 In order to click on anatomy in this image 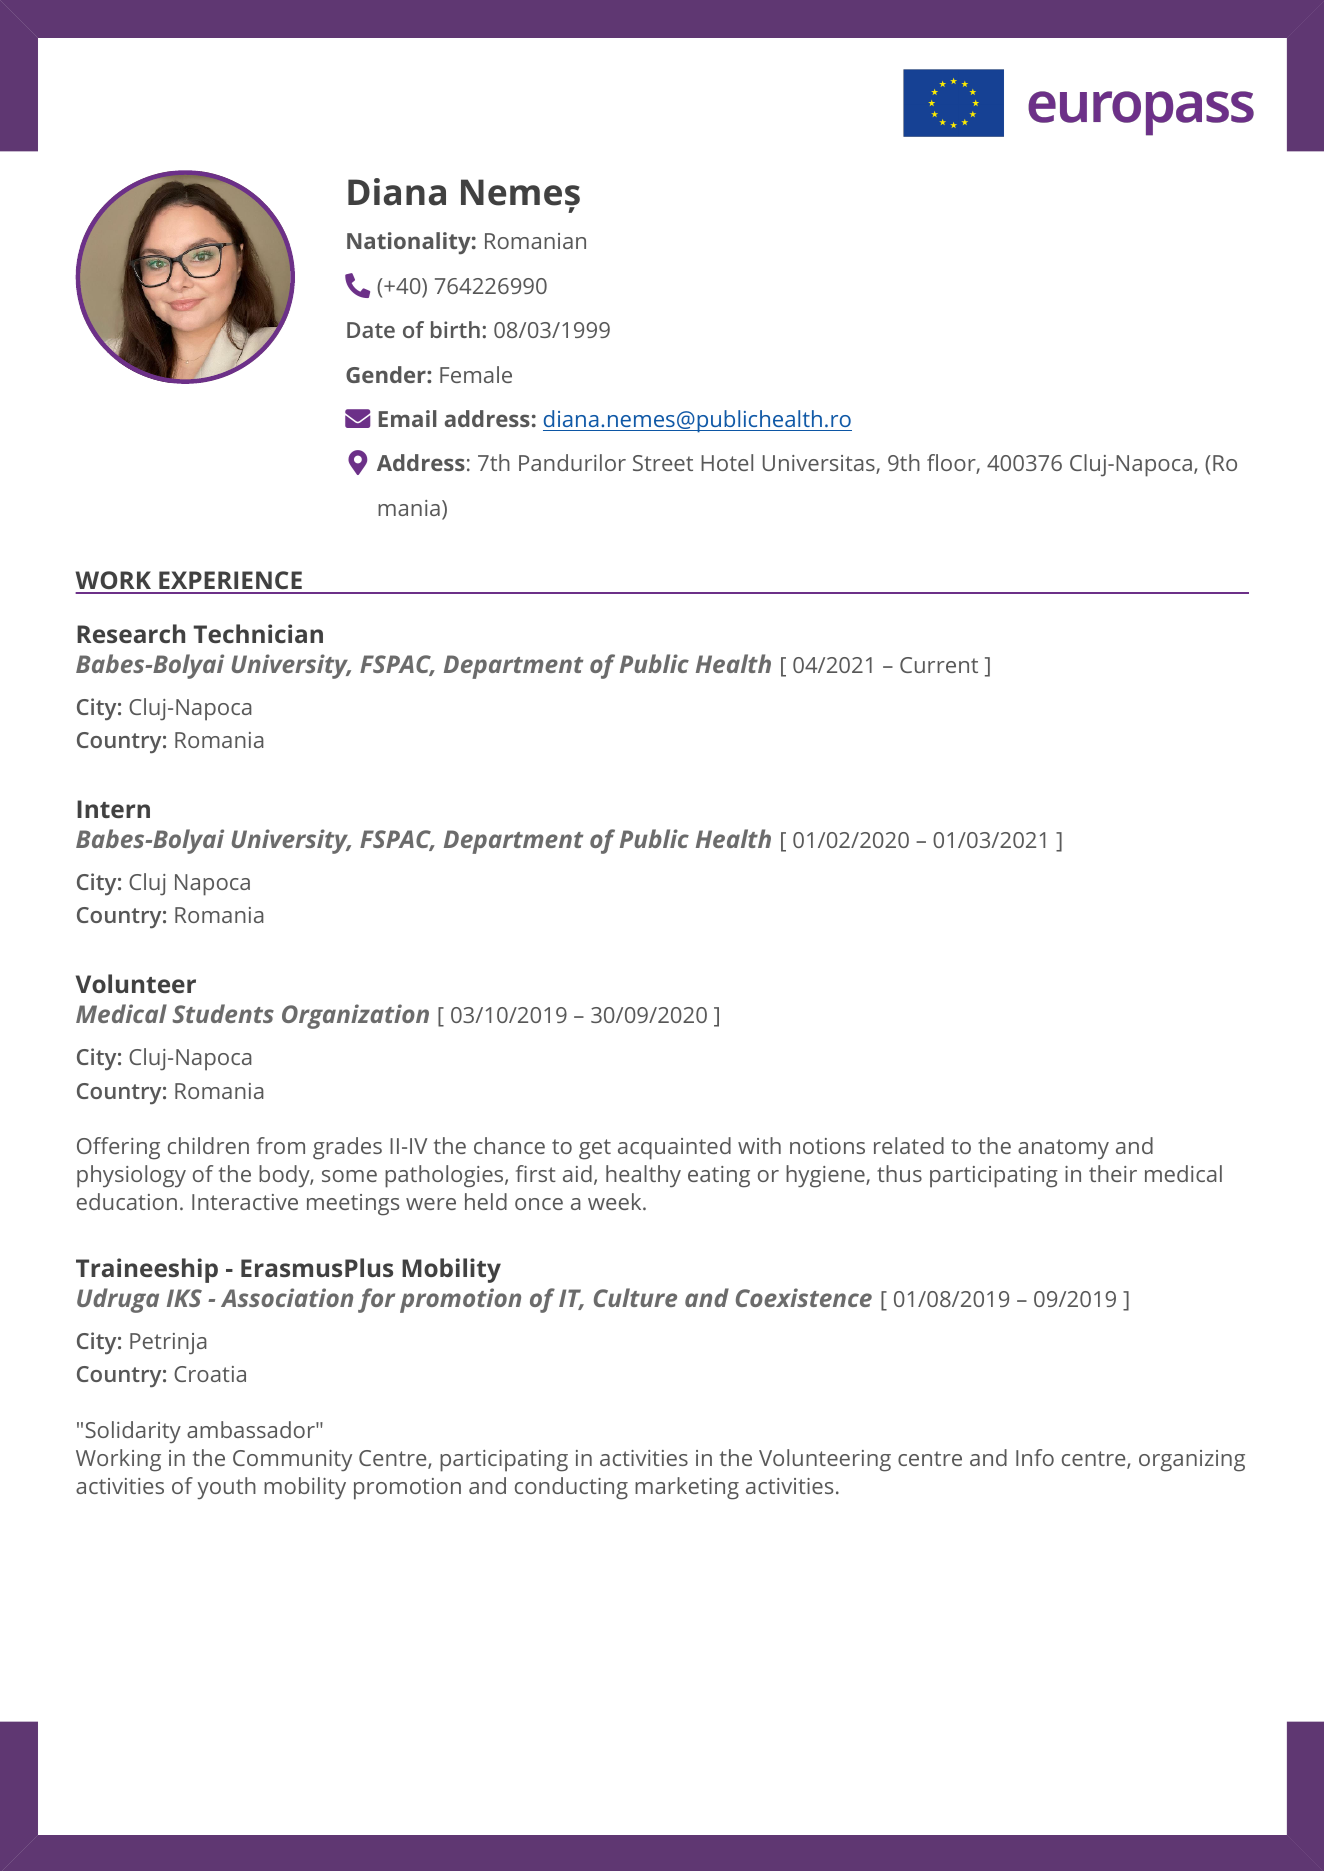, I will do `click(1063, 1149)`.
